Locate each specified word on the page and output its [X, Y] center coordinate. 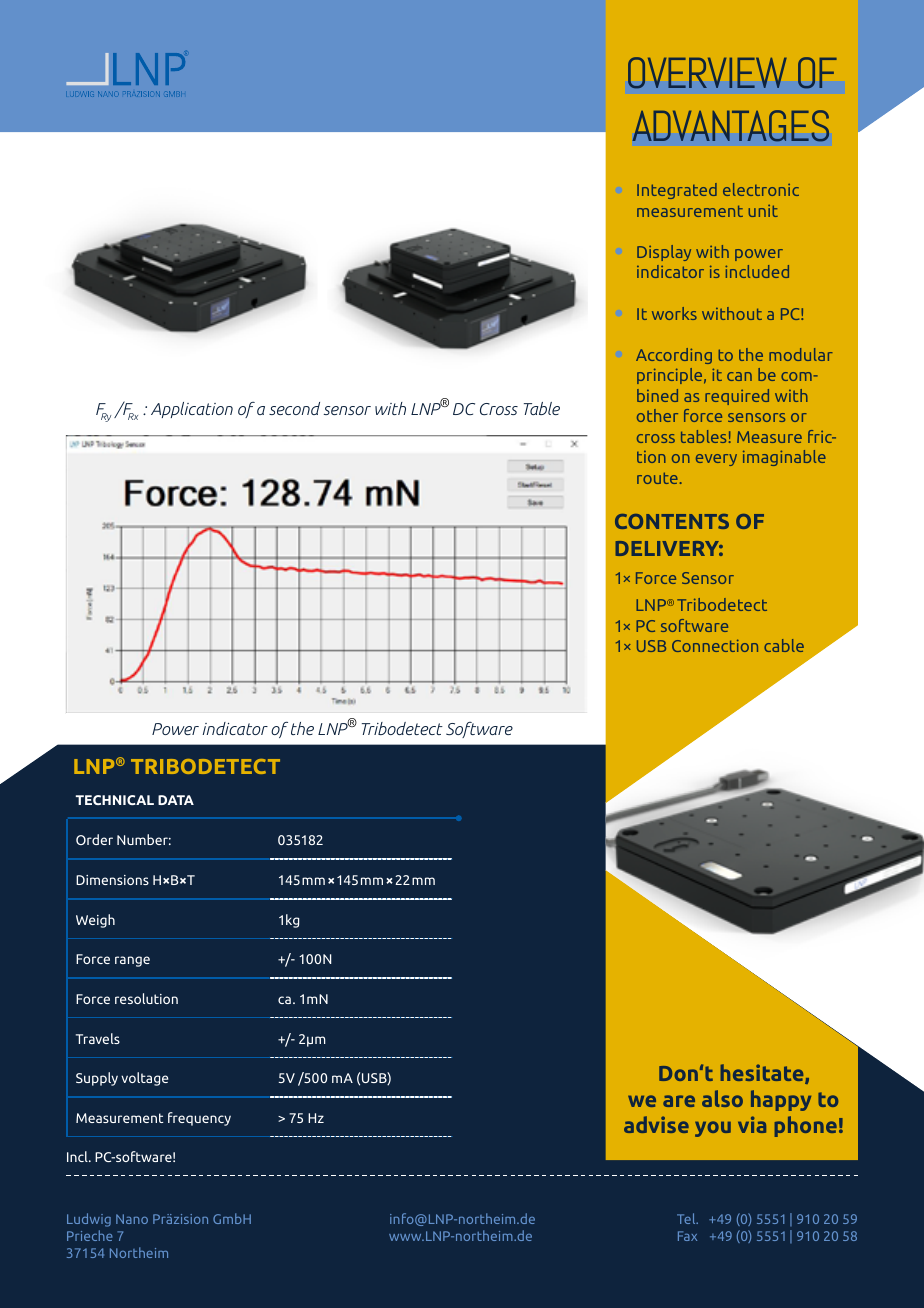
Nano [132, 1219]
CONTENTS [672, 521]
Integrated [677, 191]
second [294, 408]
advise [656, 1124]
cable [784, 645]
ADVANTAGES [731, 125]
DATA [176, 800]
